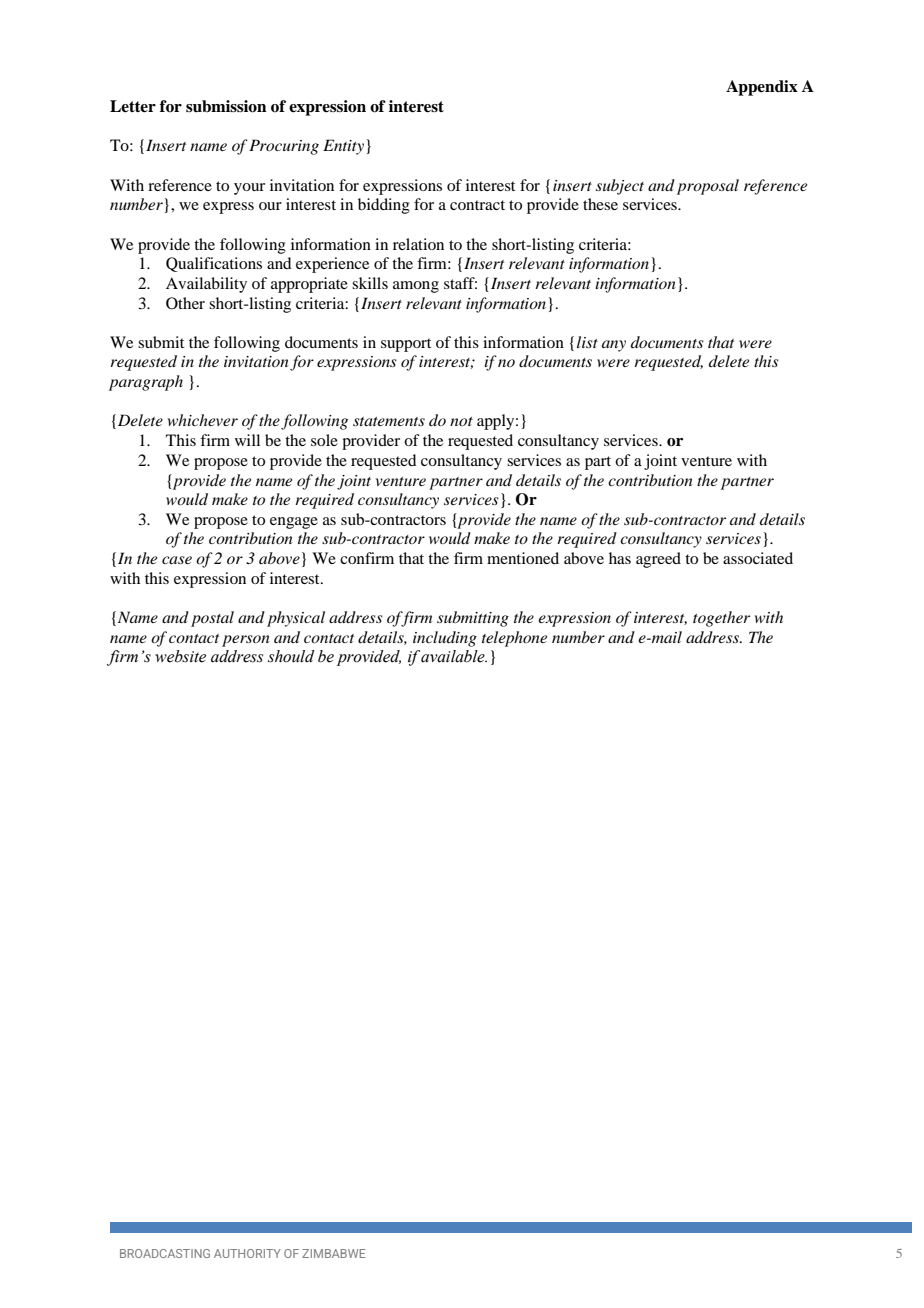 The height and width of the document is (1308, 924). I want to click on submission, so click(226, 106).
